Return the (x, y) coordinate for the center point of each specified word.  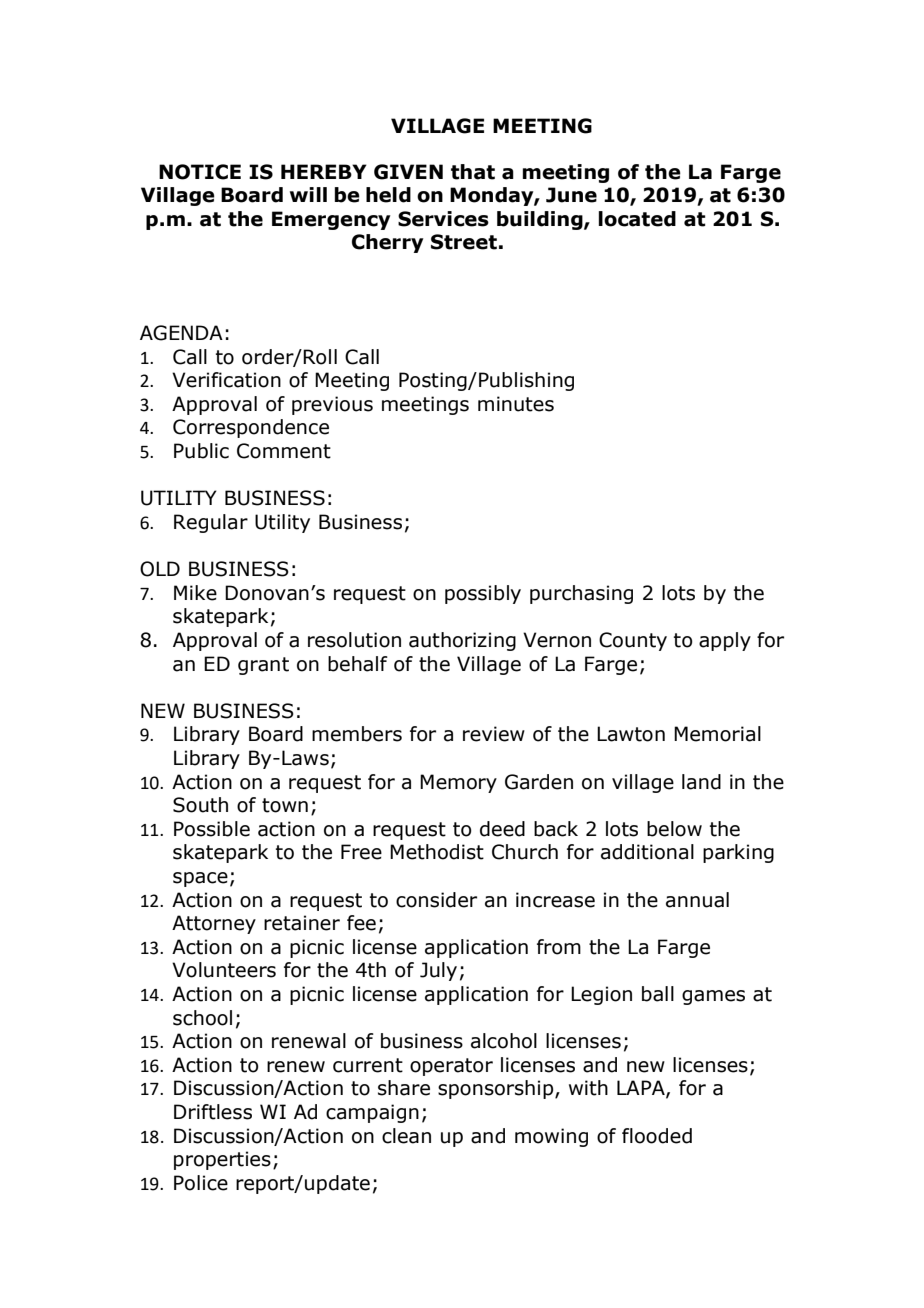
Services (443, 219)
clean (406, 1136)
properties (222, 1160)
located (637, 219)
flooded (657, 1136)
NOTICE (200, 172)
